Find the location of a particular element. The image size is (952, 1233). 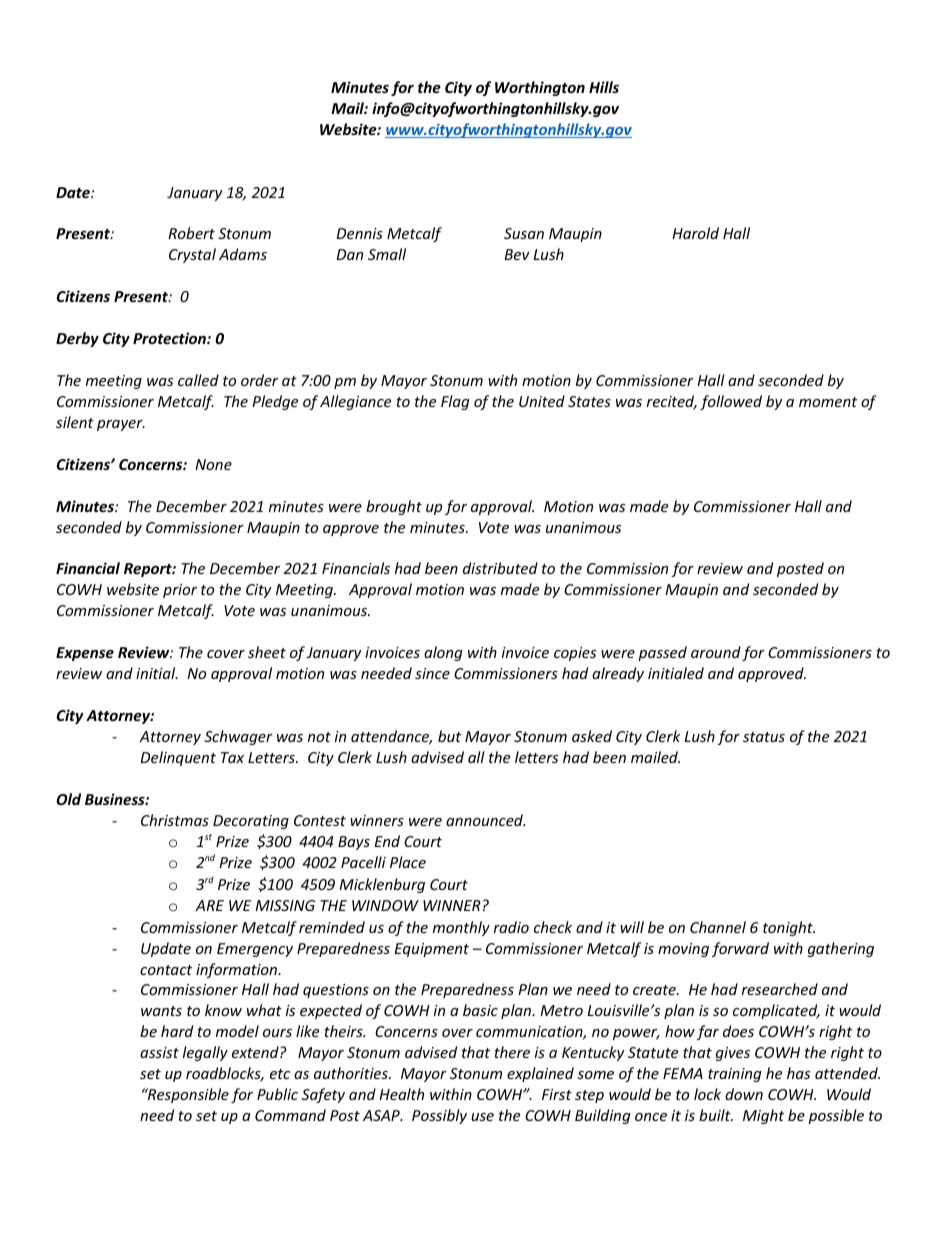

Bev is located at coordinates (517, 254).
